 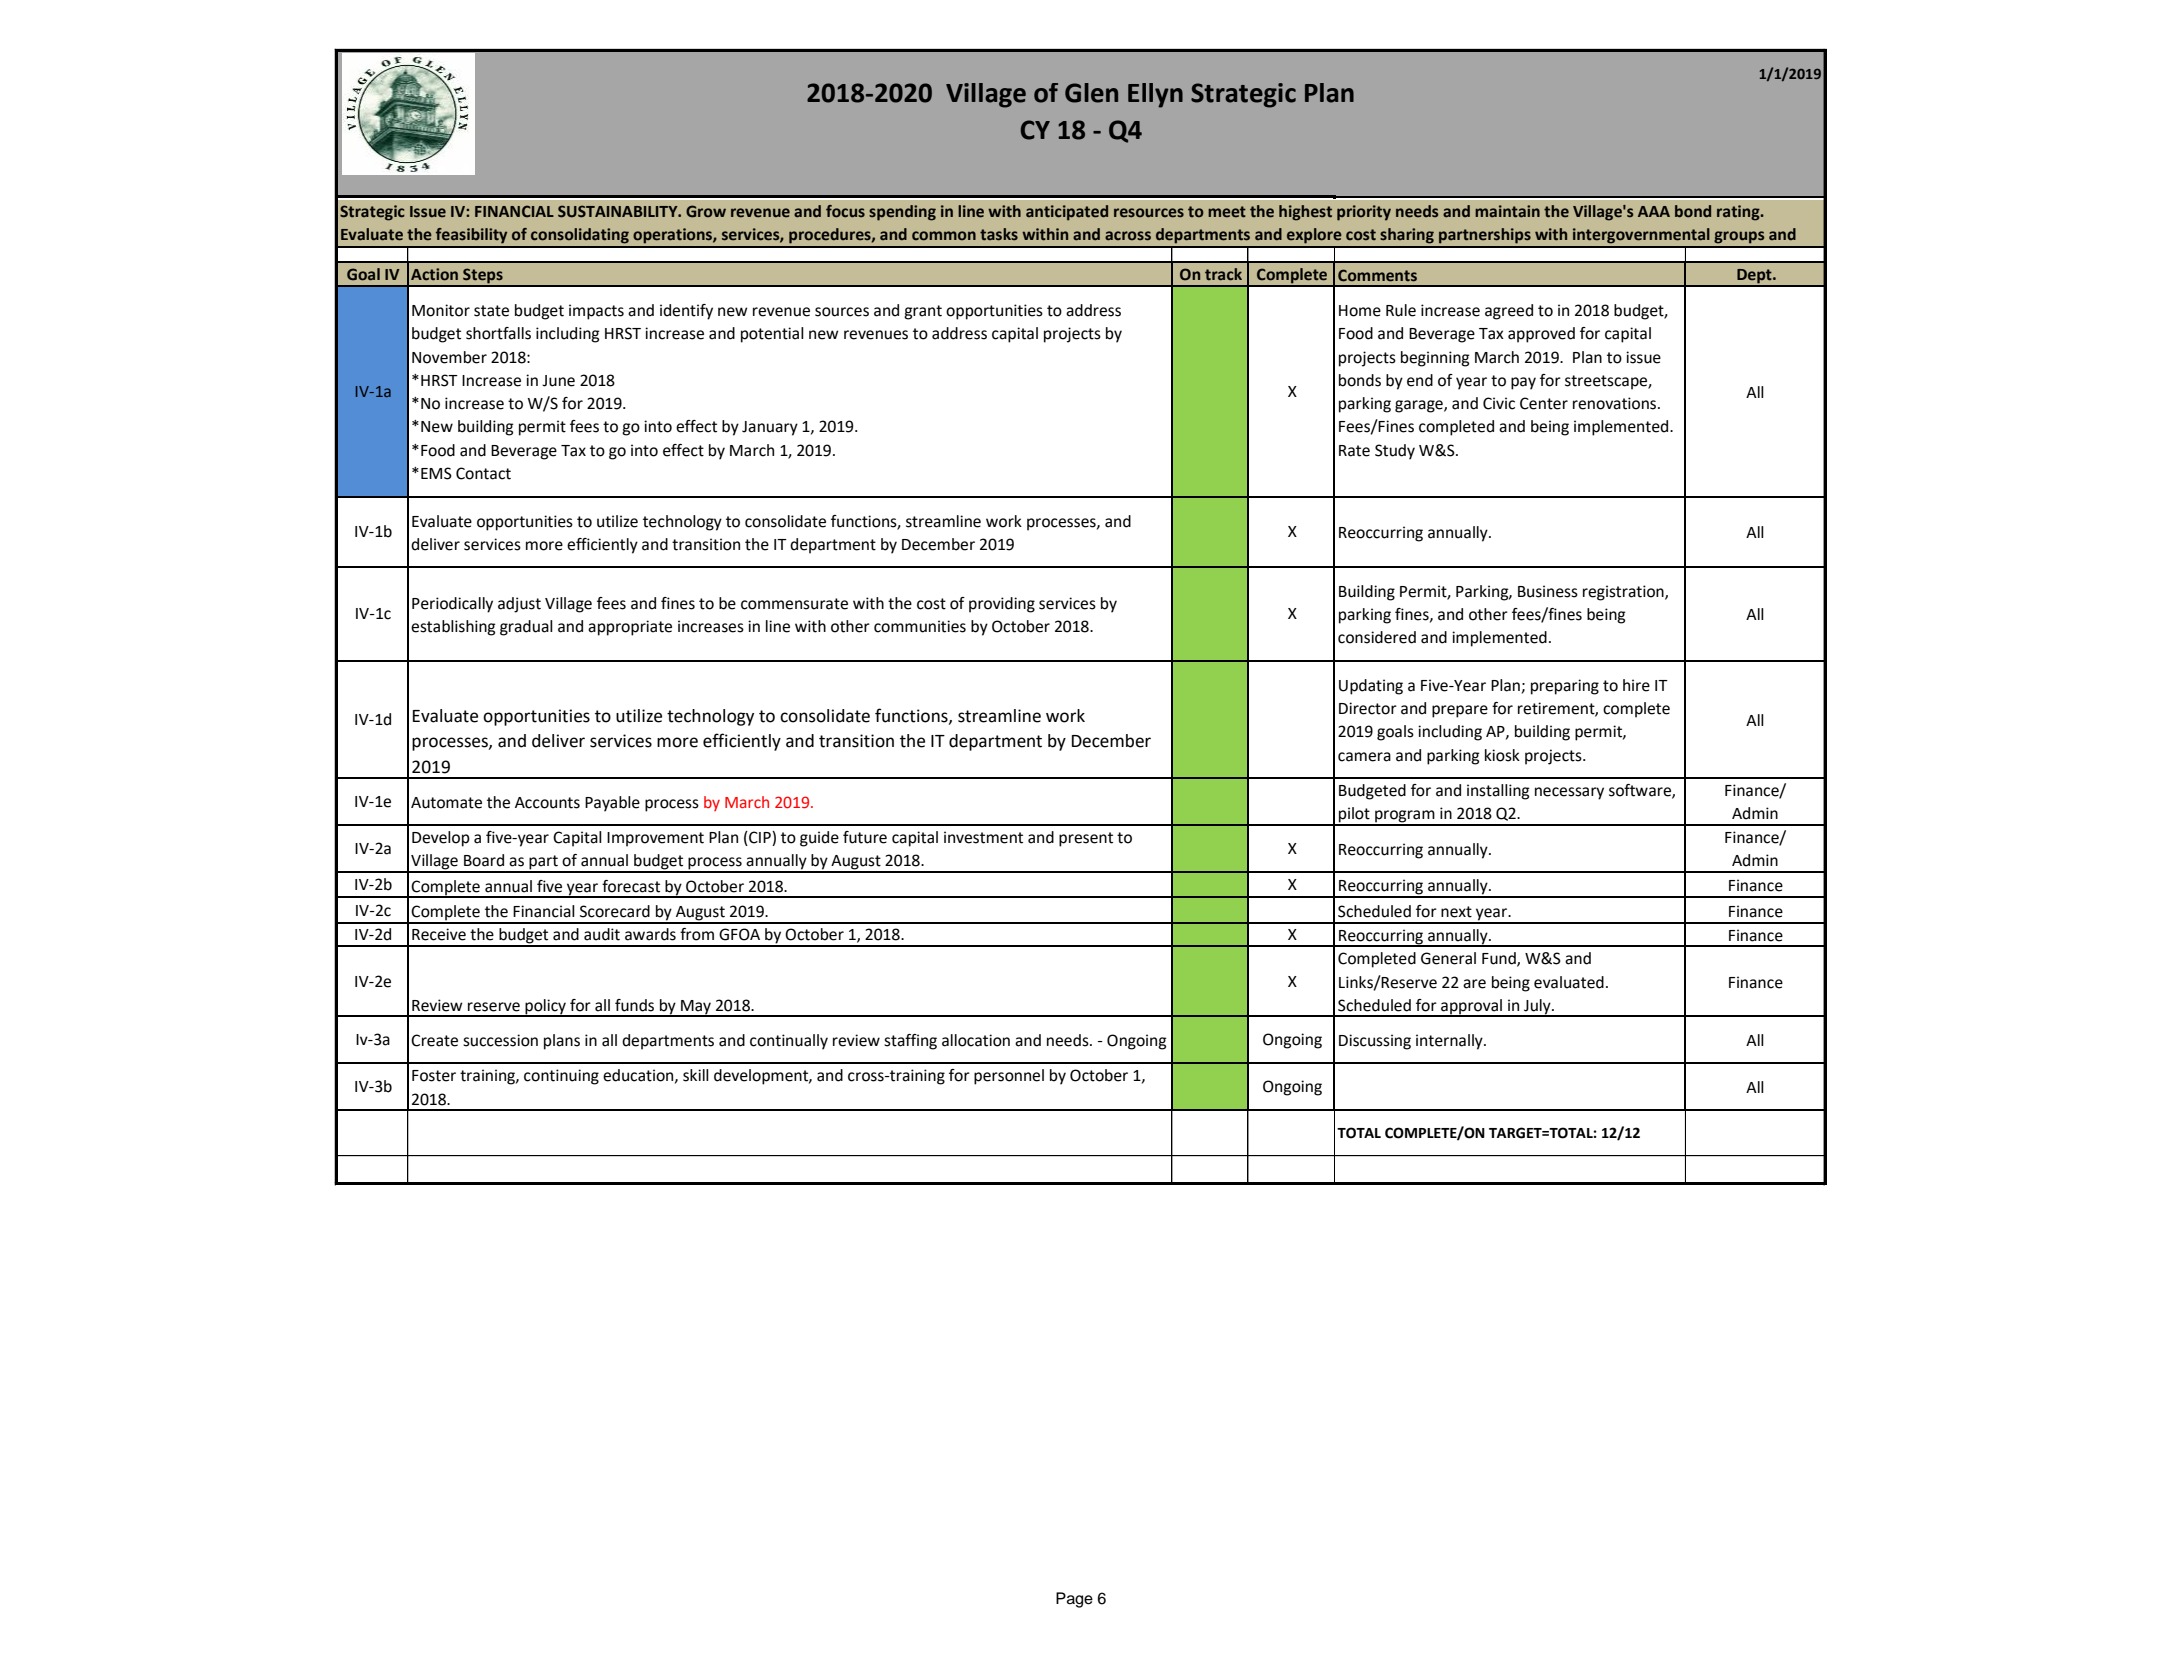 I want to click on necessary, so click(x=1569, y=793).
